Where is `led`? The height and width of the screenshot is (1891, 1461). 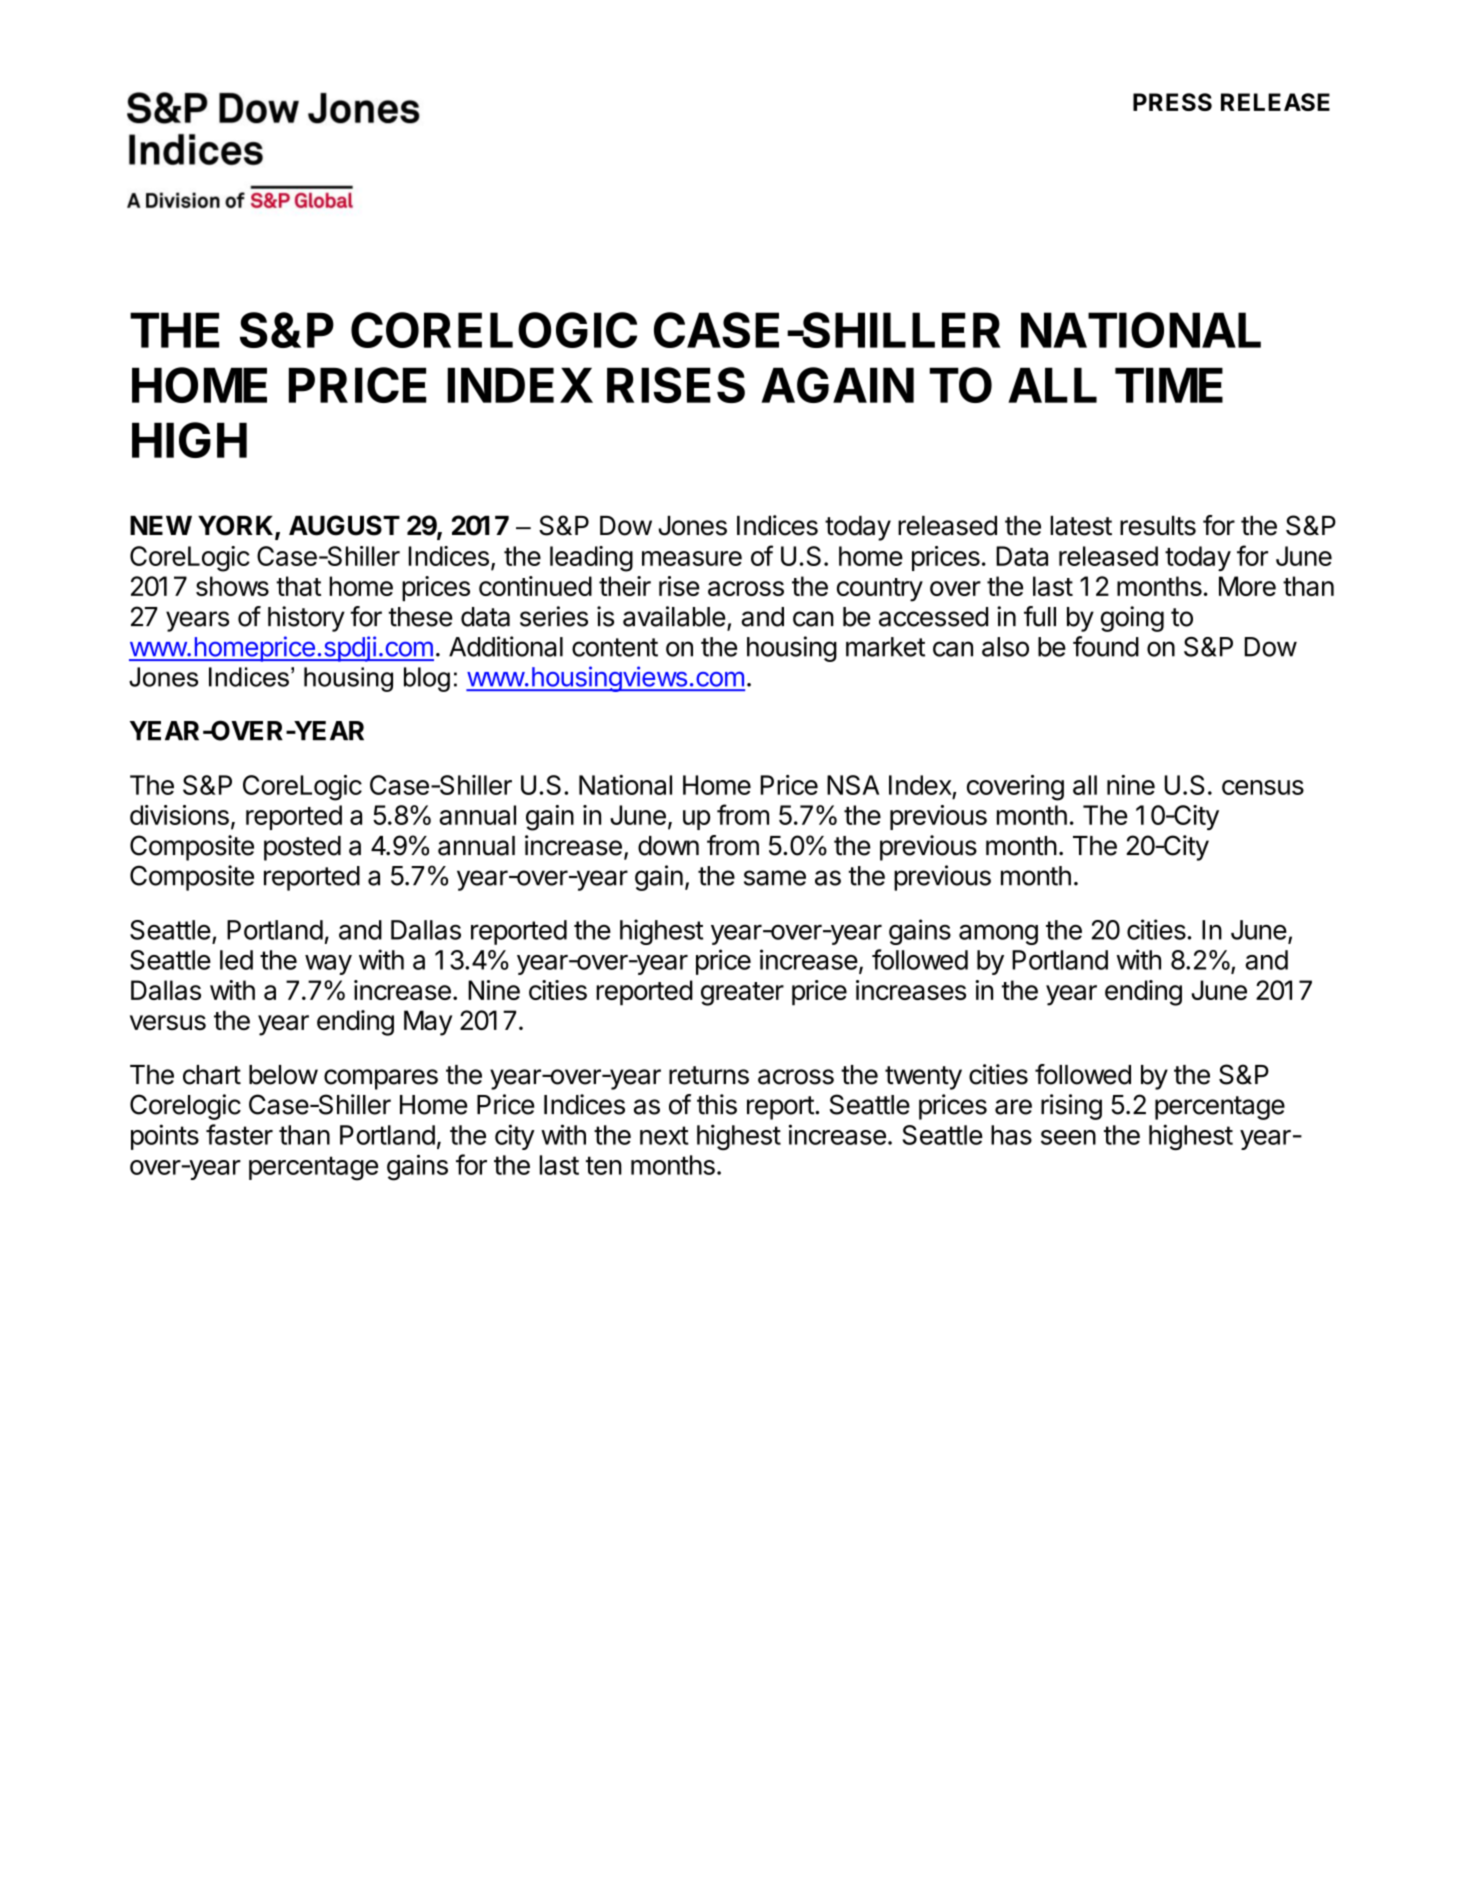 led is located at coordinates (236, 960).
